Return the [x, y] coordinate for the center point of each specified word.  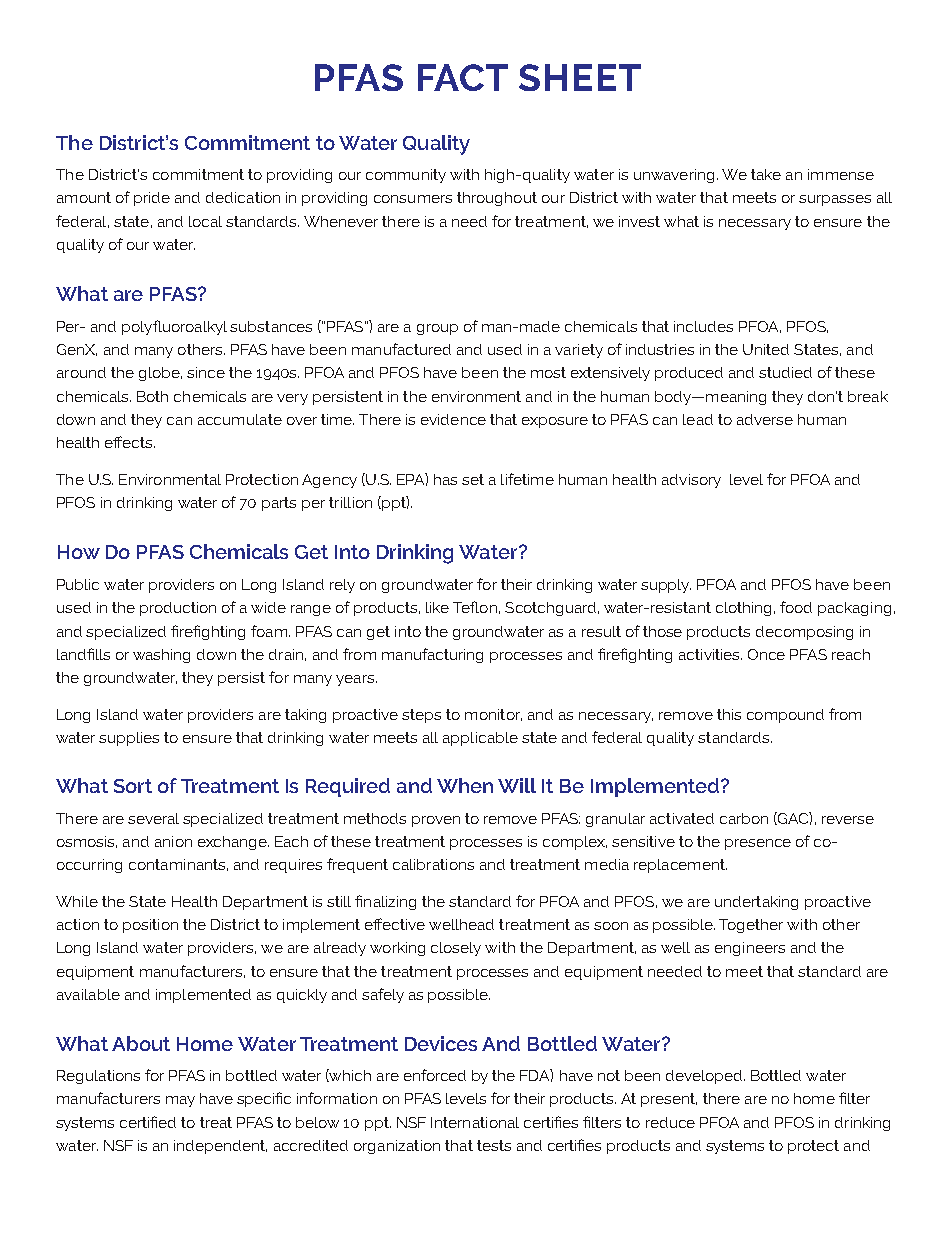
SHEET [580, 77]
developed [705, 1077]
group [437, 329]
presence [758, 844]
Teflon [475, 607]
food [796, 607]
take [766, 174]
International [475, 1122]
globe [160, 374]
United [766, 349]
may [180, 1101]
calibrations [433, 864]
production [178, 609]
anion [173, 841]
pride [152, 199]
